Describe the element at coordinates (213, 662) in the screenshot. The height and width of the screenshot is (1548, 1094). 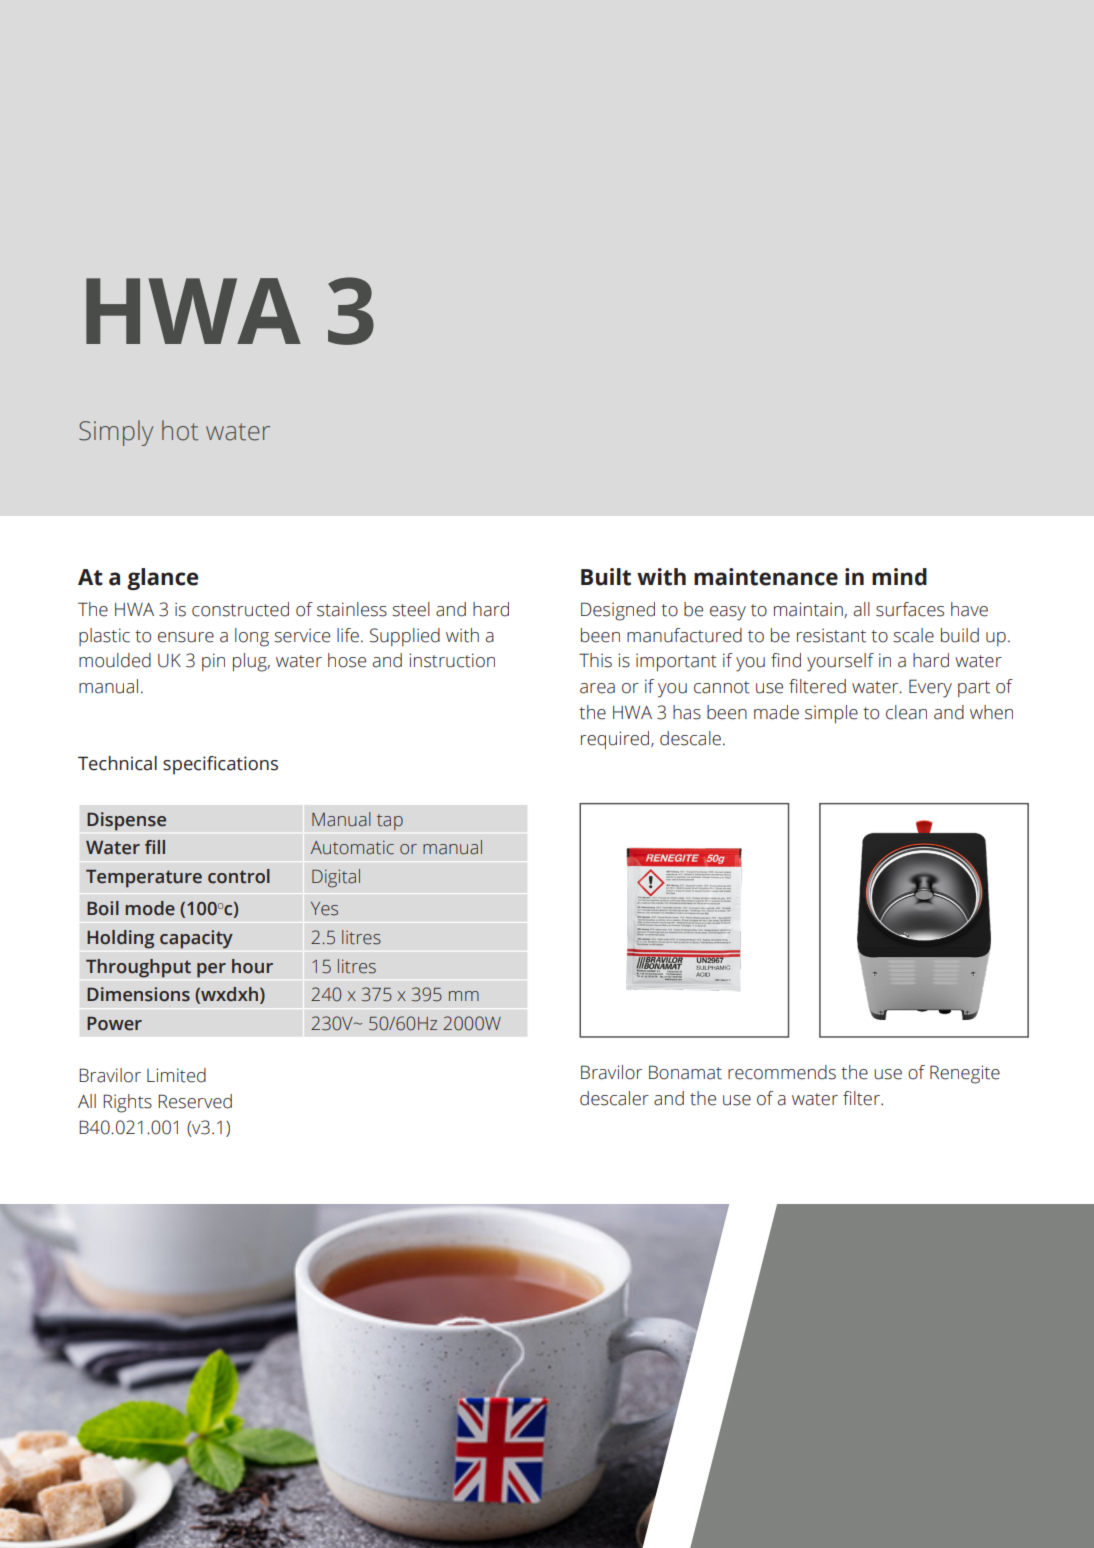
I see `pin` at that location.
